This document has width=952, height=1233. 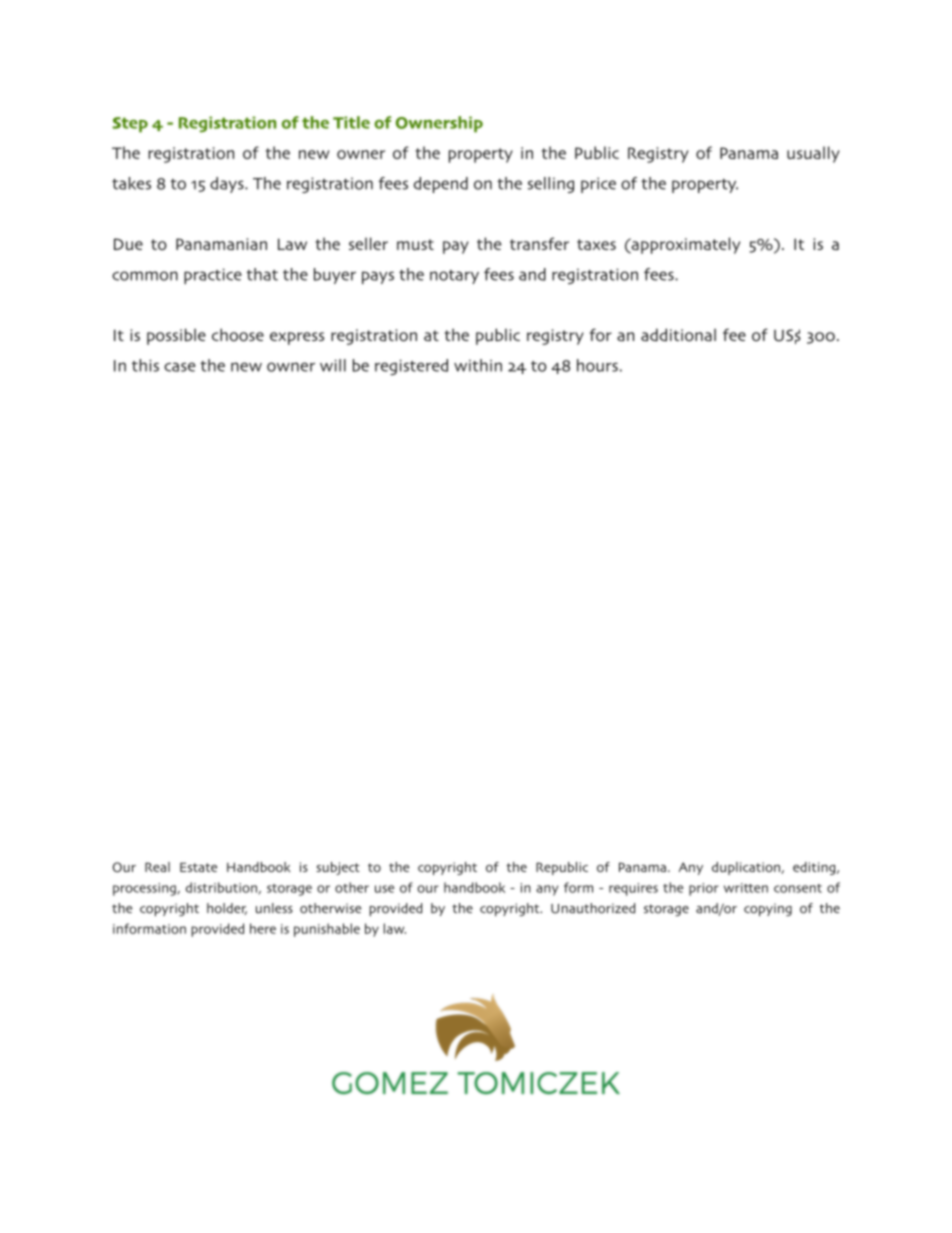 What do you see at coordinates (213, 276) in the document?
I see `practice` at bounding box center [213, 276].
